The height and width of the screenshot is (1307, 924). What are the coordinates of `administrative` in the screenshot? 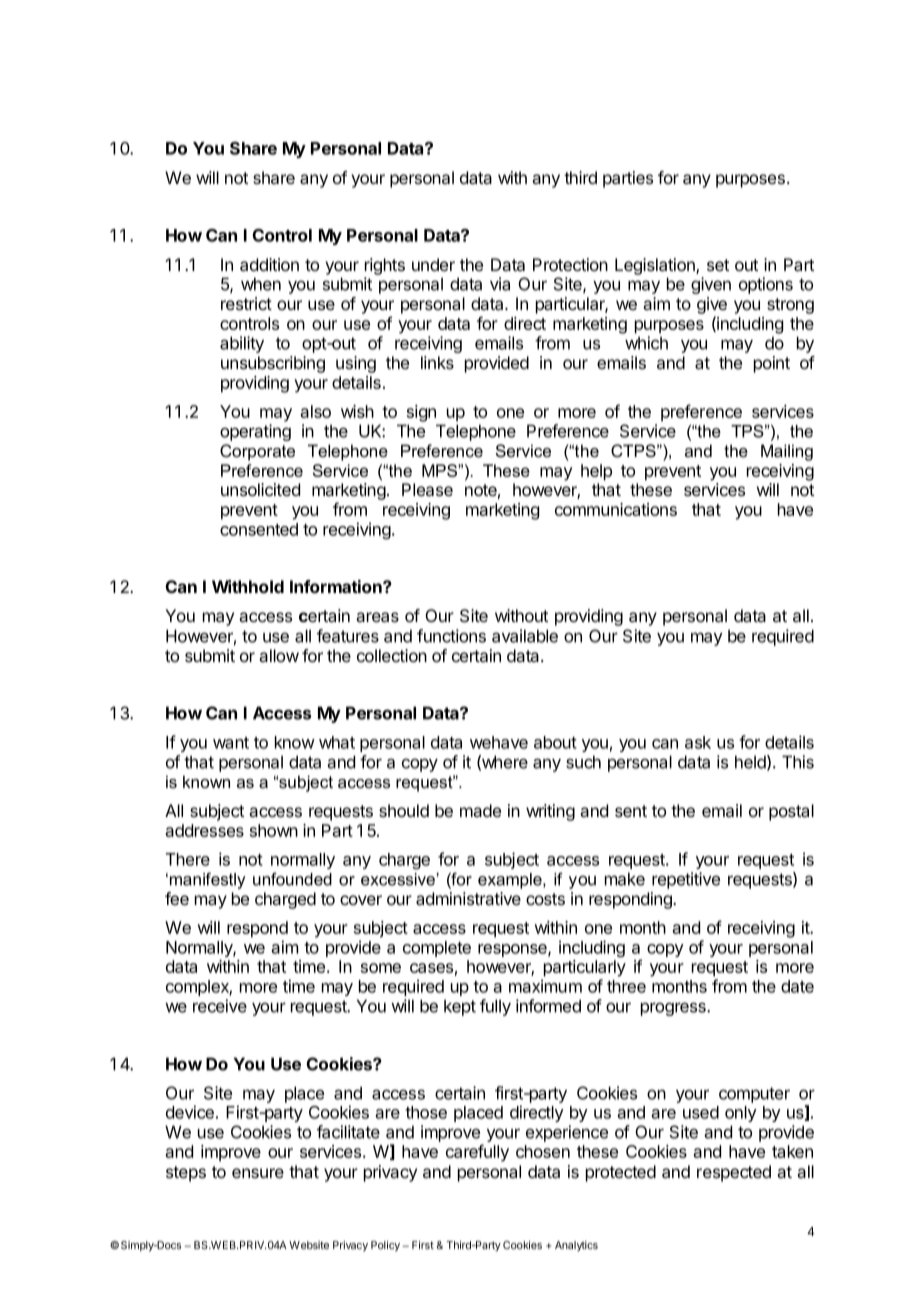 It's located at (468, 899).
